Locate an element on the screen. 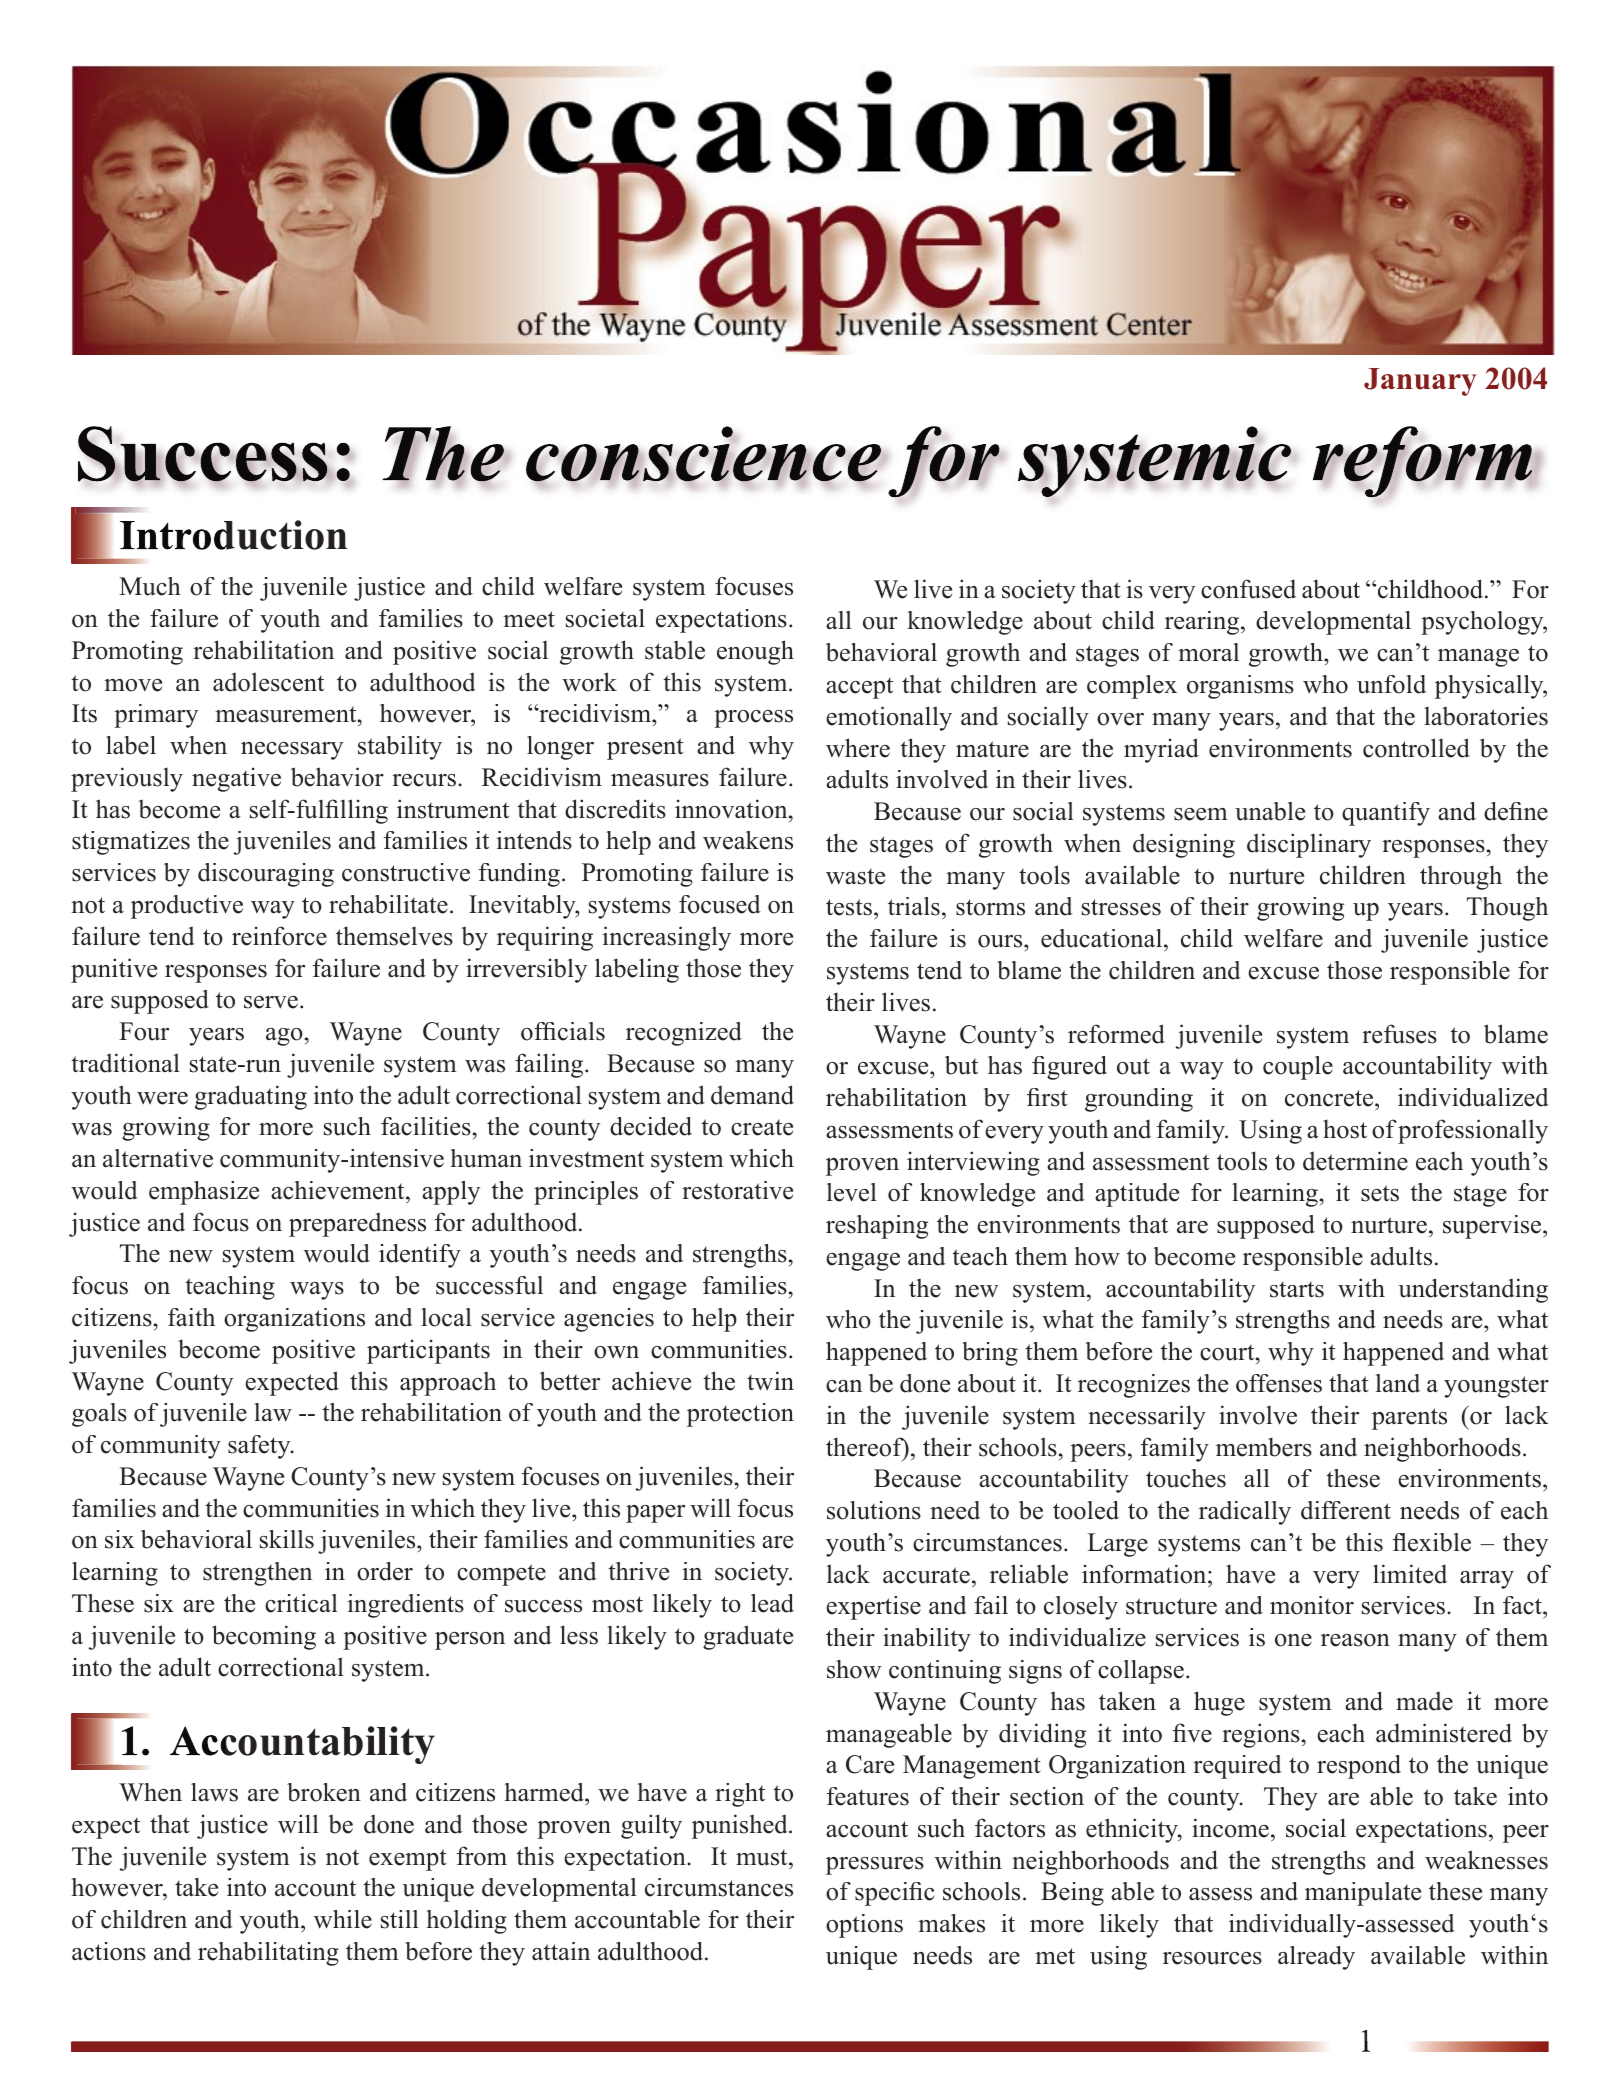 The height and width of the screenshot is (2097, 1620). Introduction is located at coordinates (234, 535).
